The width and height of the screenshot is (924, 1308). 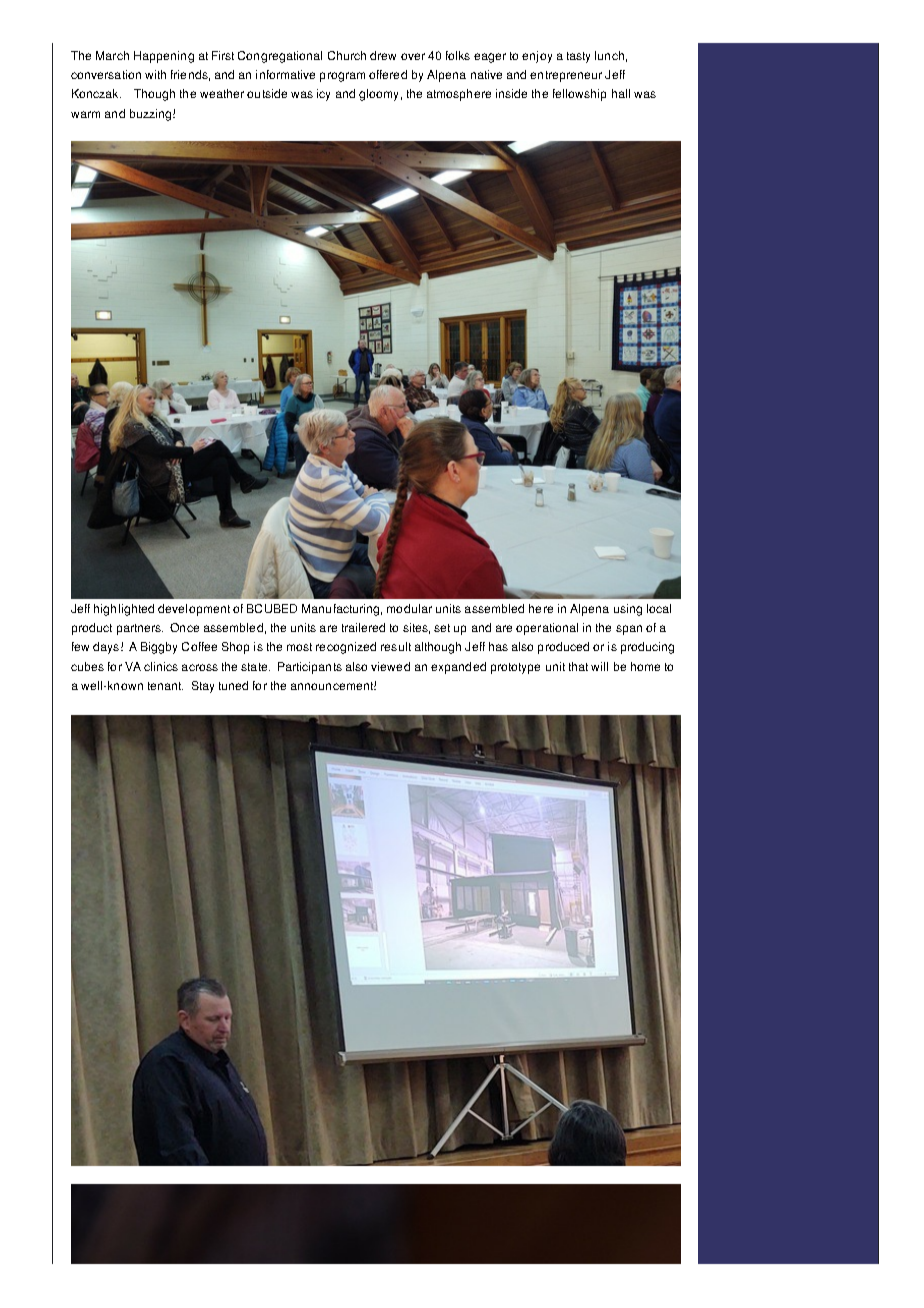 What do you see at coordinates (323, 95) in the screenshot?
I see `icy` at bounding box center [323, 95].
